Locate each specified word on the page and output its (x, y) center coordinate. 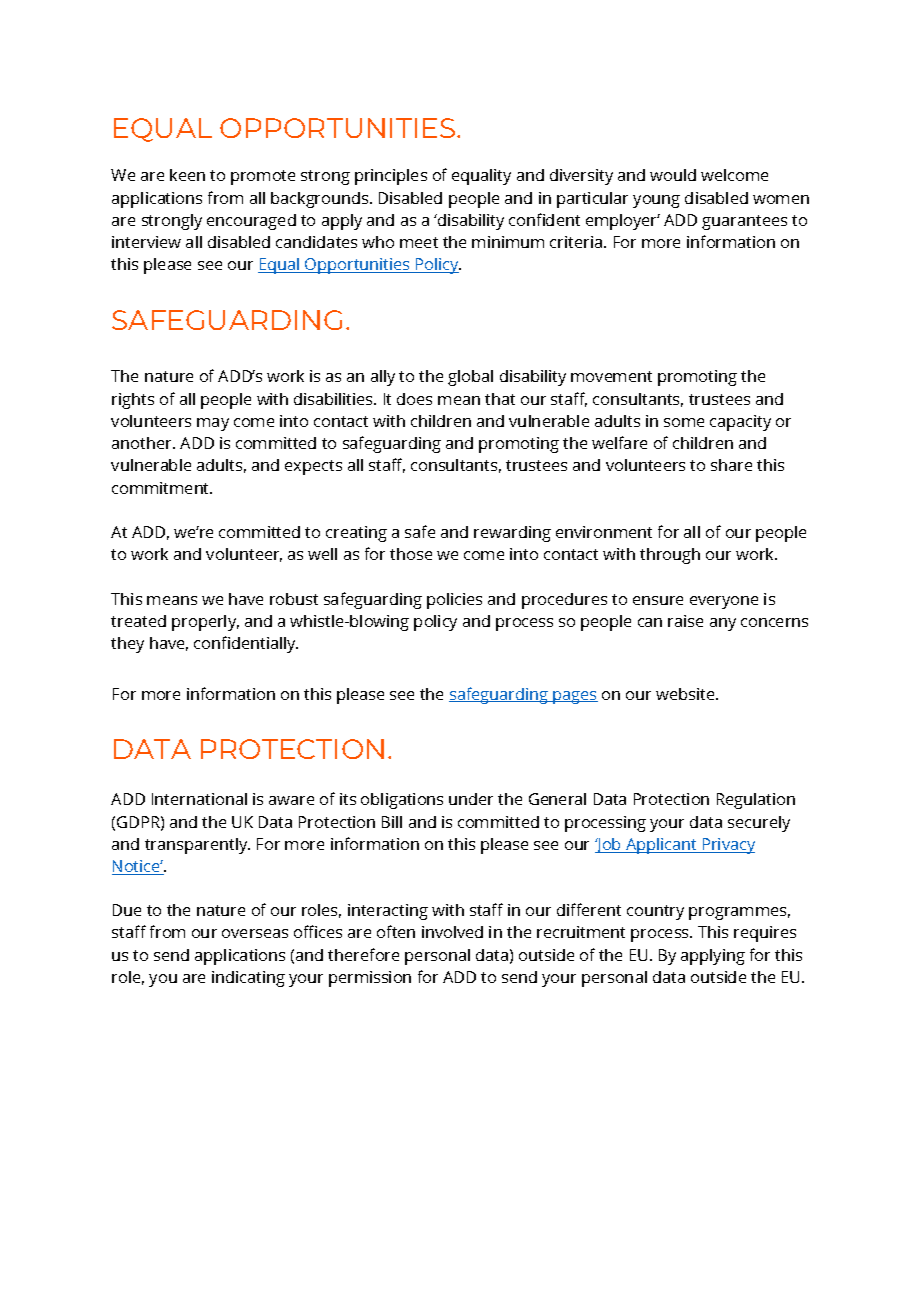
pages (575, 697)
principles (391, 177)
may (213, 424)
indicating (248, 979)
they (127, 645)
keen (187, 175)
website (686, 694)
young (656, 201)
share (731, 465)
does (414, 399)
